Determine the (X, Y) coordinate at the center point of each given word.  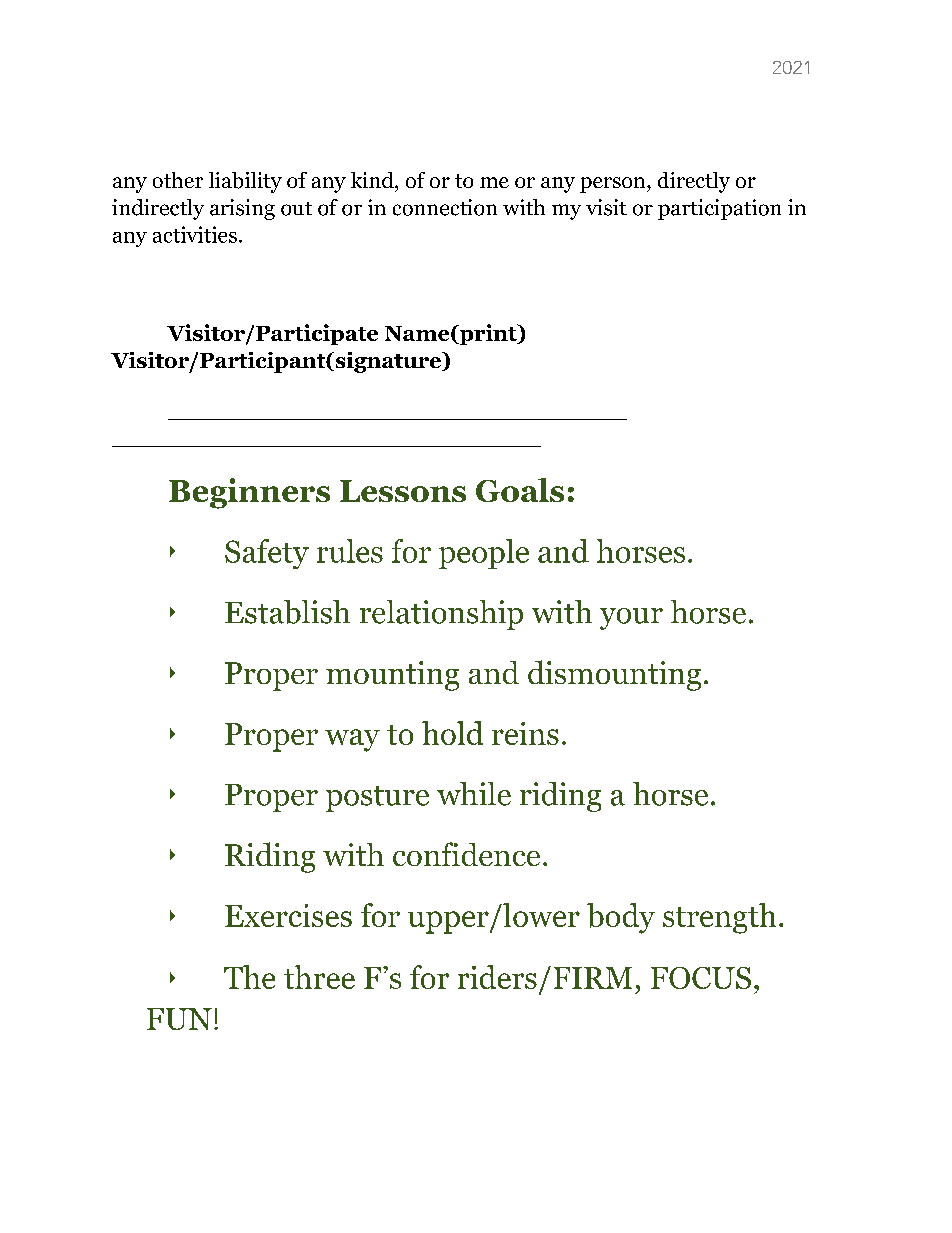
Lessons (403, 491)
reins (525, 733)
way (352, 740)
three (319, 977)
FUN (179, 1019)
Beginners (249, 493)
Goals (520, 490)
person (614, 185)
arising (242, 209)
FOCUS (701, 978)
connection (445, 207)
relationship (441, 615)
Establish (287, 612)
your (631, 619)
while (474, 794)
